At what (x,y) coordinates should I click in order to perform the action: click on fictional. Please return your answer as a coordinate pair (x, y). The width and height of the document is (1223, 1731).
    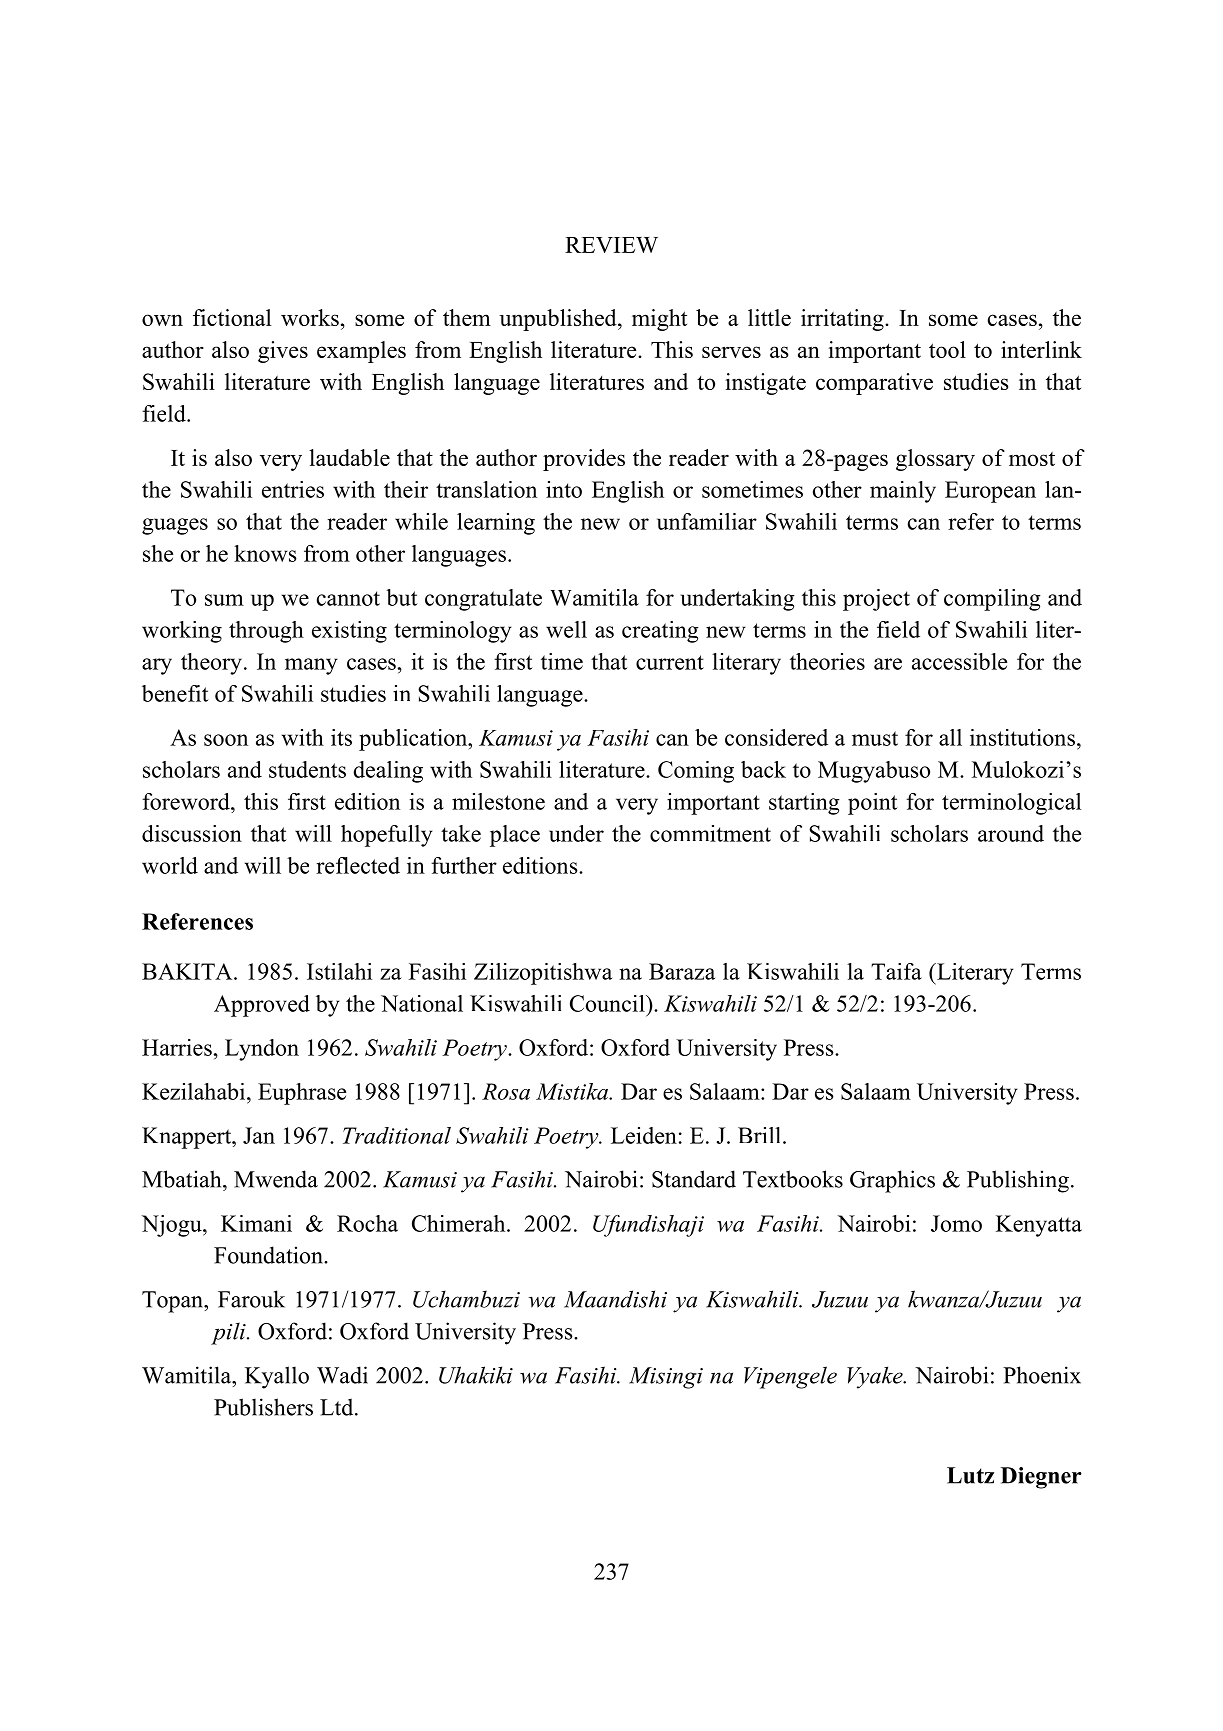
    Looking at the image, I should click on (232, 317).
